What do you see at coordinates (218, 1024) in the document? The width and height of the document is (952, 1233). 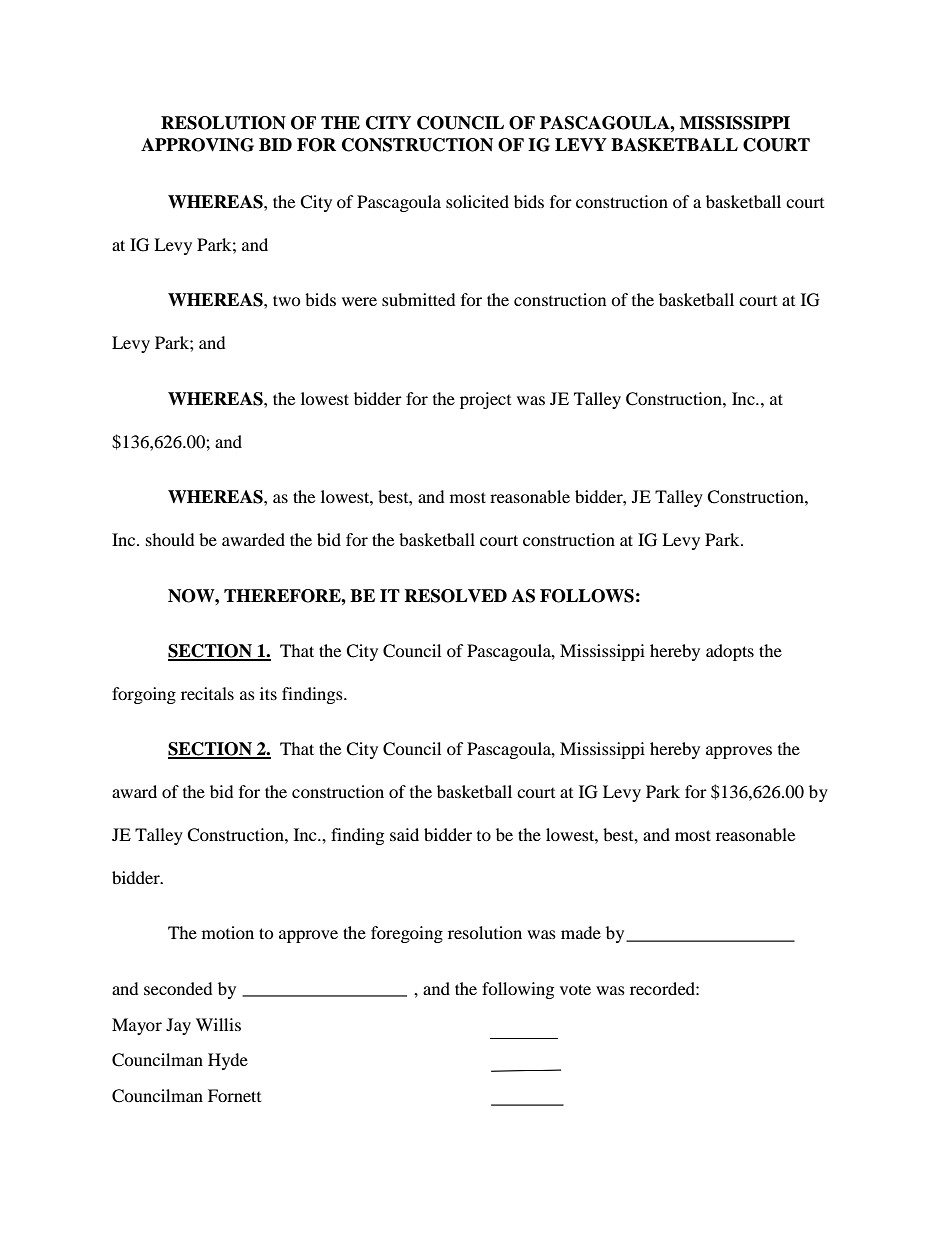 I see `Willis` at bounding box center [218, 1024].
